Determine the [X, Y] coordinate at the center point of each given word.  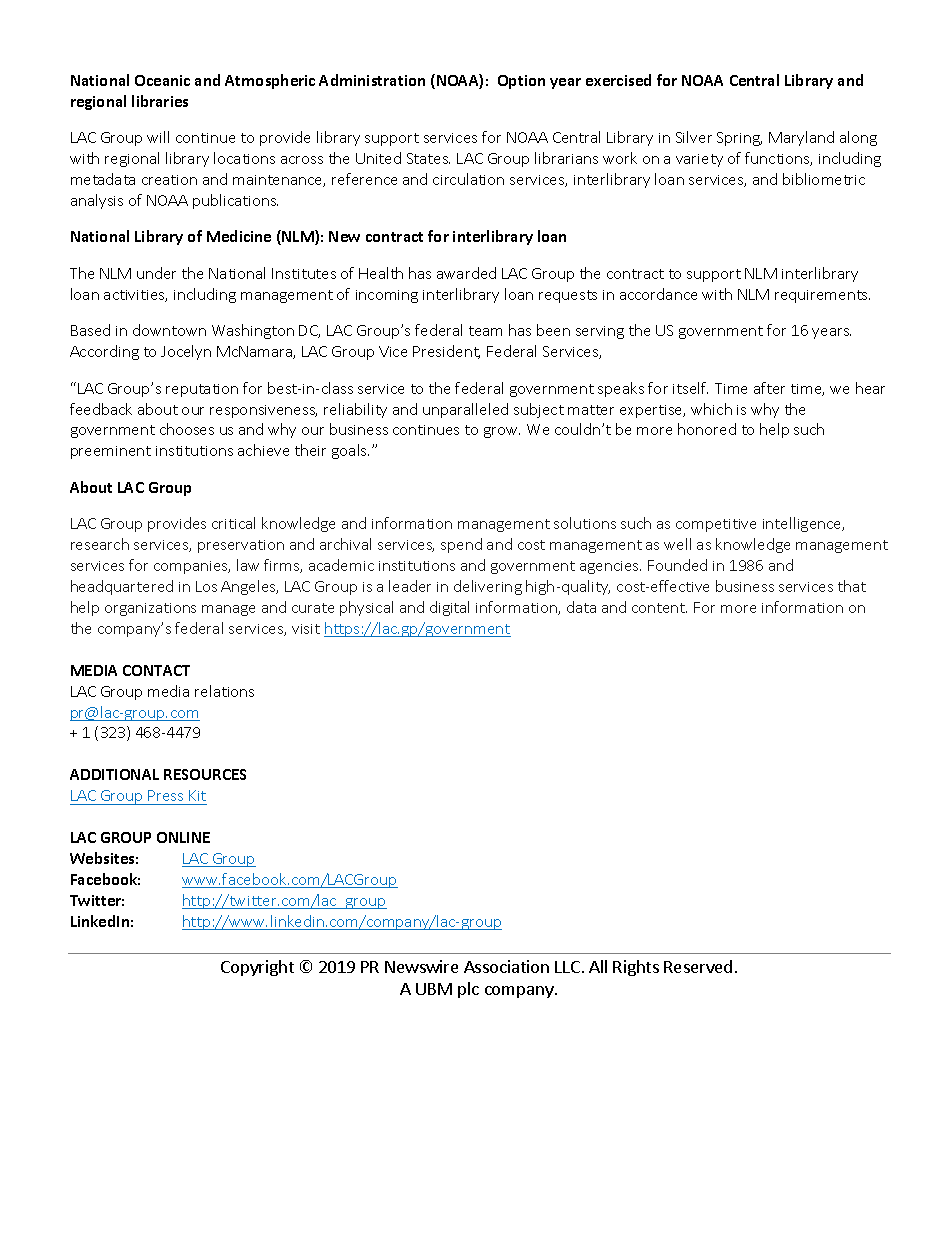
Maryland [801, 138]
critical [233, 523]
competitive [716, 525]
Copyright [257, 968]
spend [461, 545]
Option [521, 82]
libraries [160, 101]
